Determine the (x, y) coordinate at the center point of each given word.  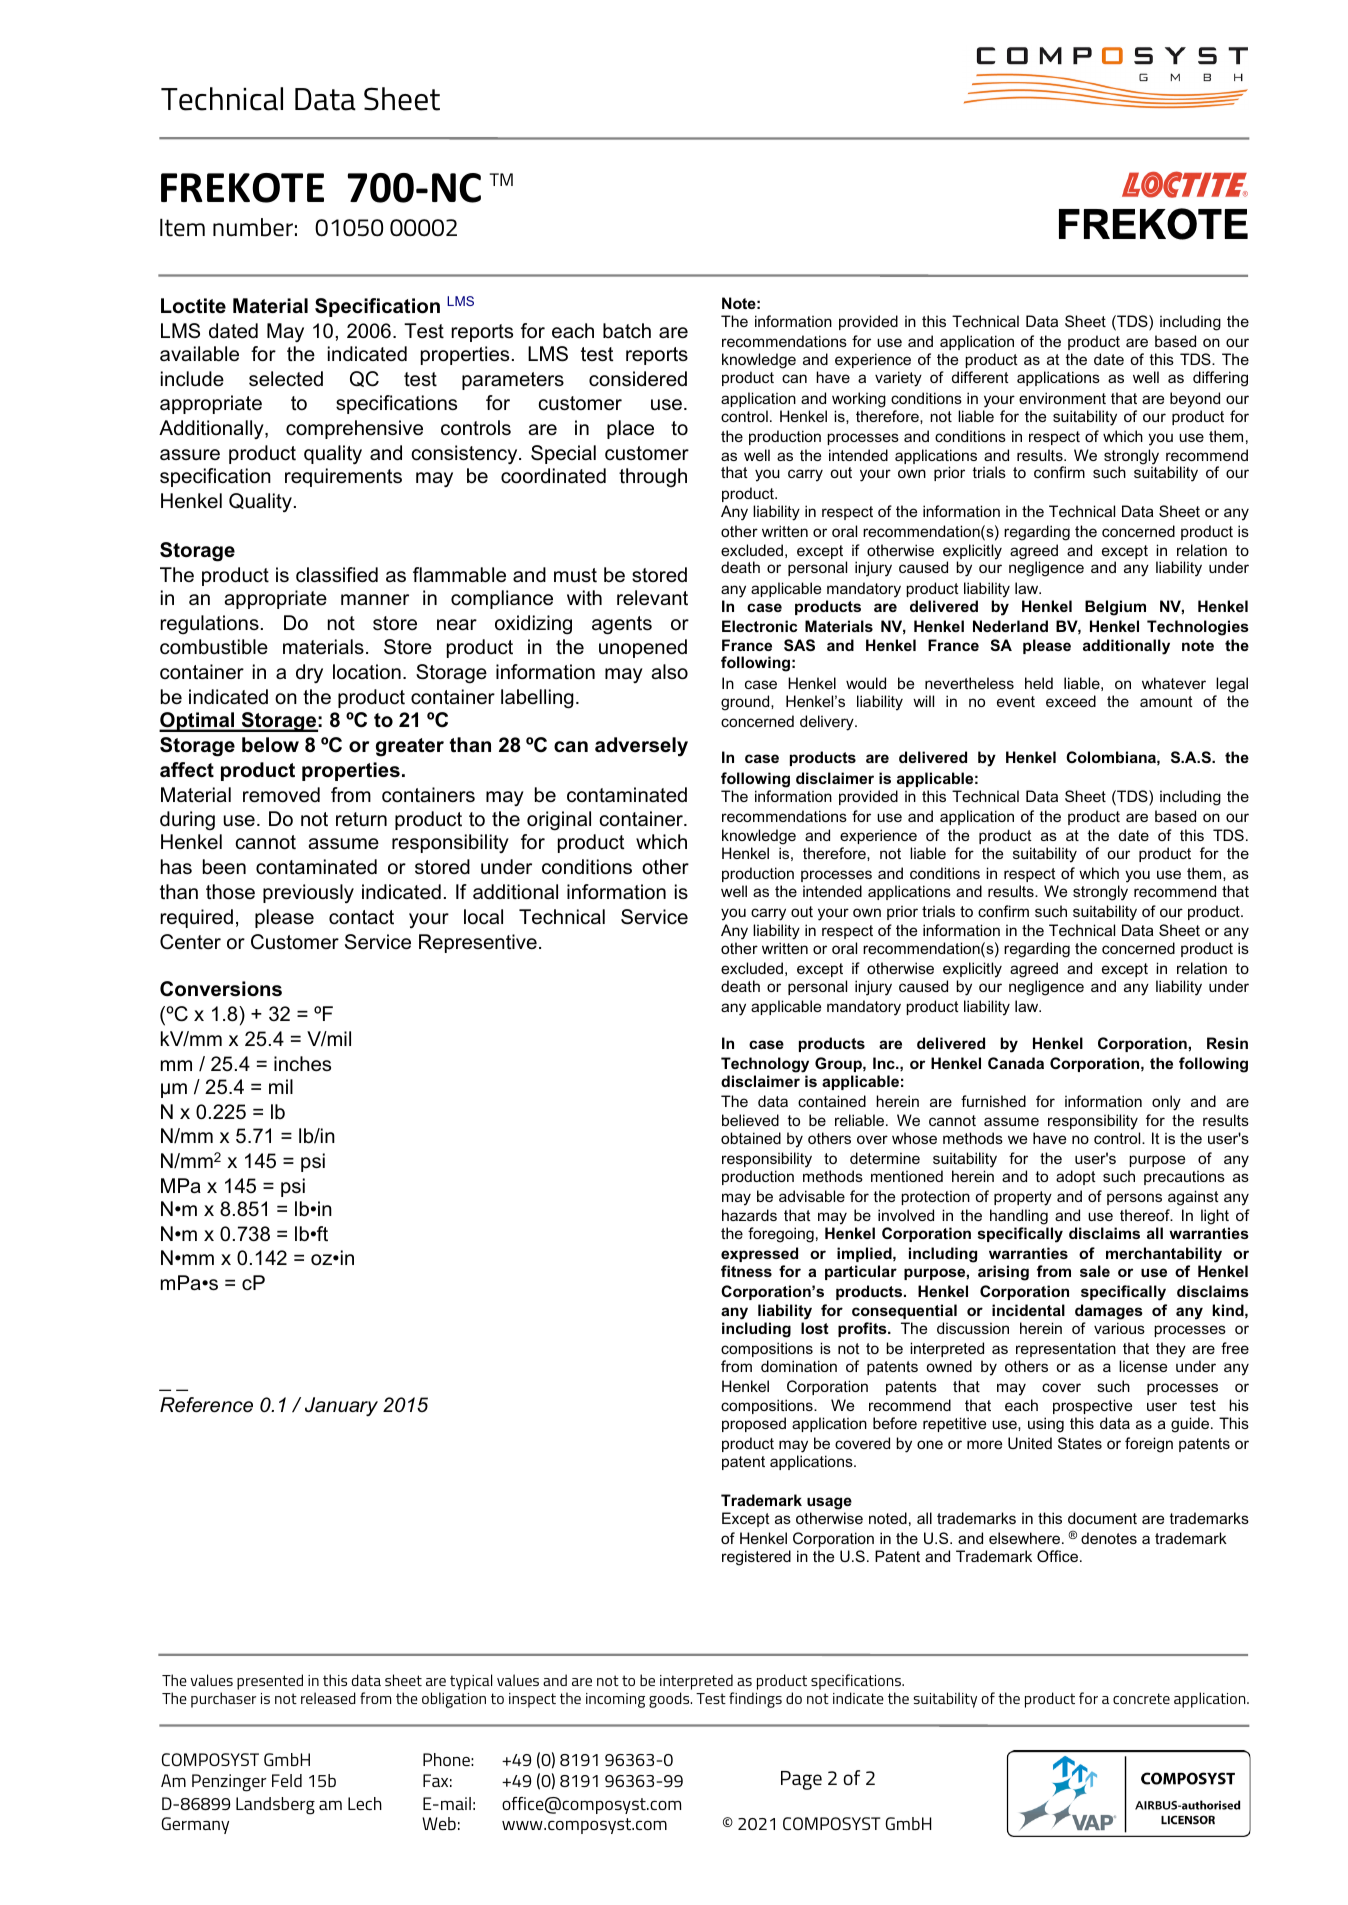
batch (627, 331)
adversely (641, 747)
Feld (287, 1780)
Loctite (193, 306)
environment (1062, 398)
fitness (746, 1271)
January (341, 1406)
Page (801, 1780)
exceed (1071, 701)
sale (1095, 1271)
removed (281, 795)
